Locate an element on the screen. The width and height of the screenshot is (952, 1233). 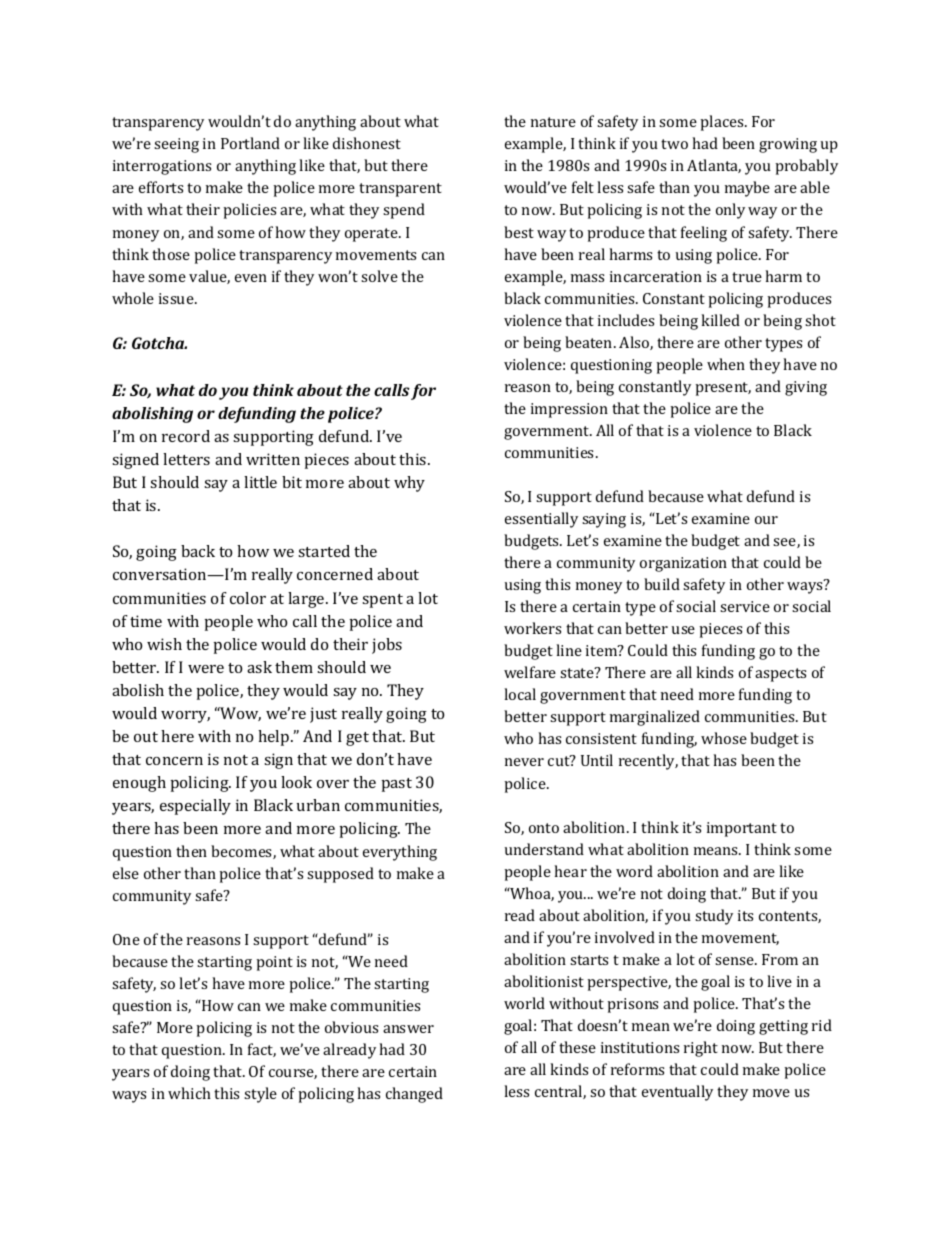
service is located at coordinates (745, 606).
